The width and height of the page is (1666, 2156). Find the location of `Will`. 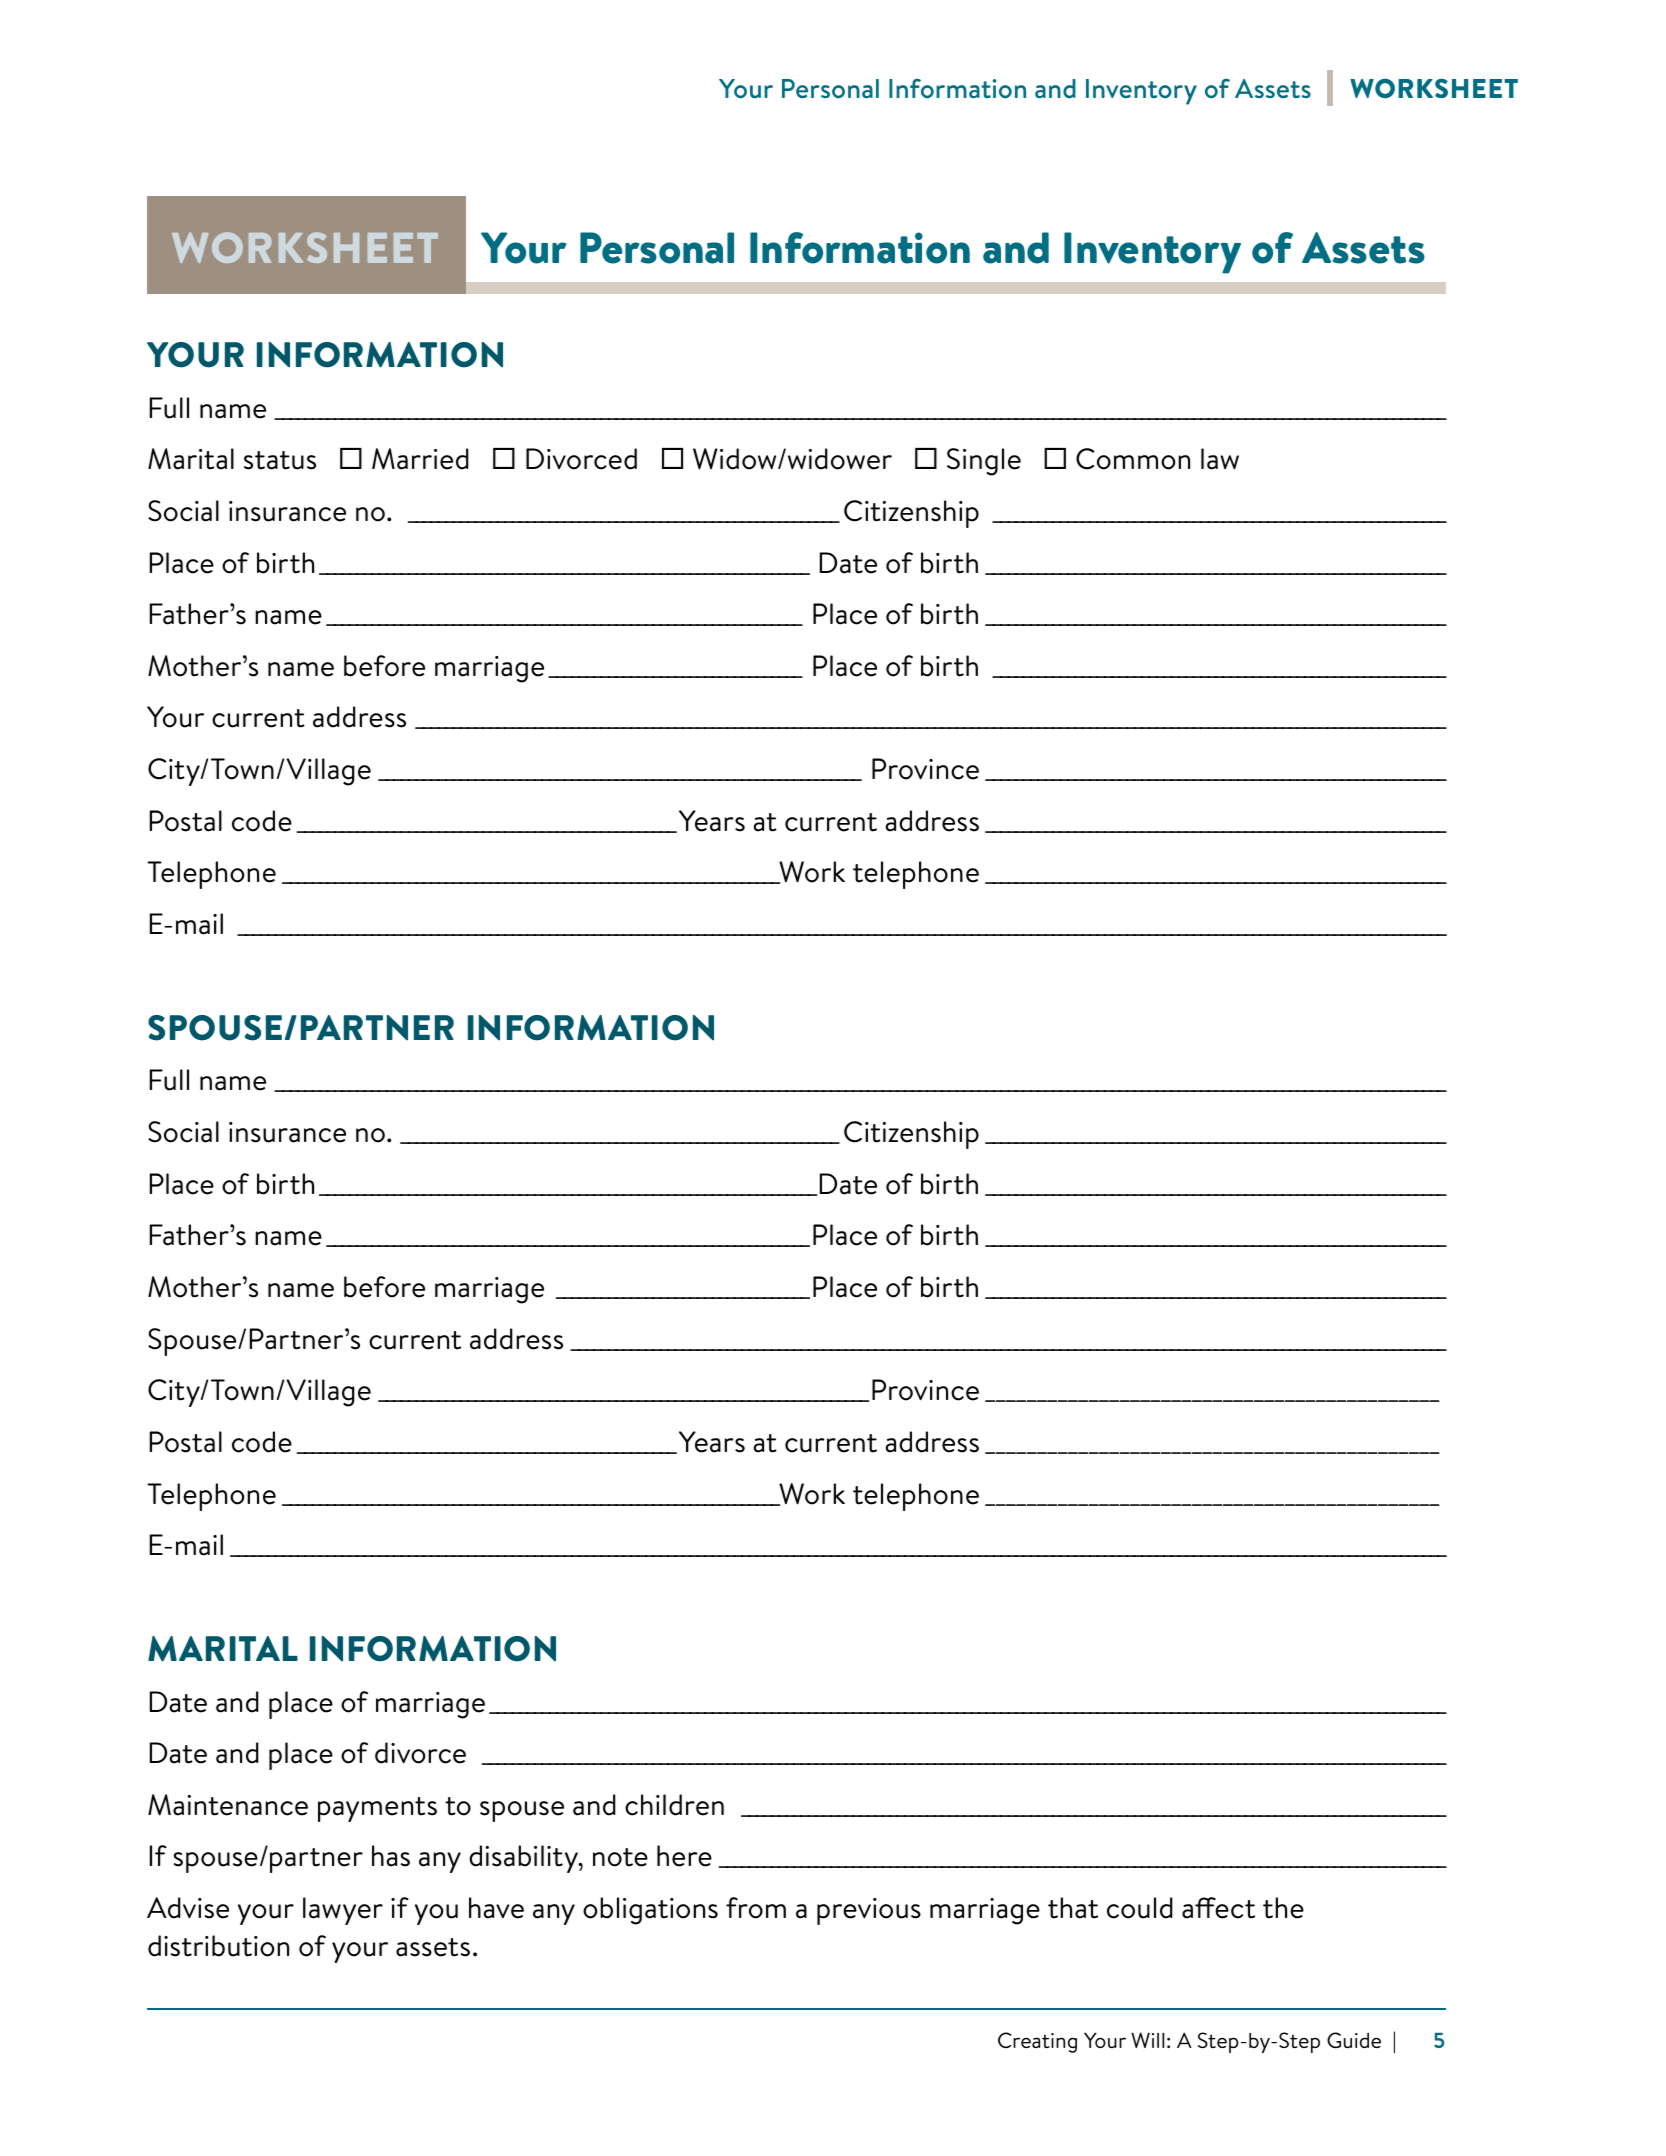

Will is located at coordinates (1147, 2040).
